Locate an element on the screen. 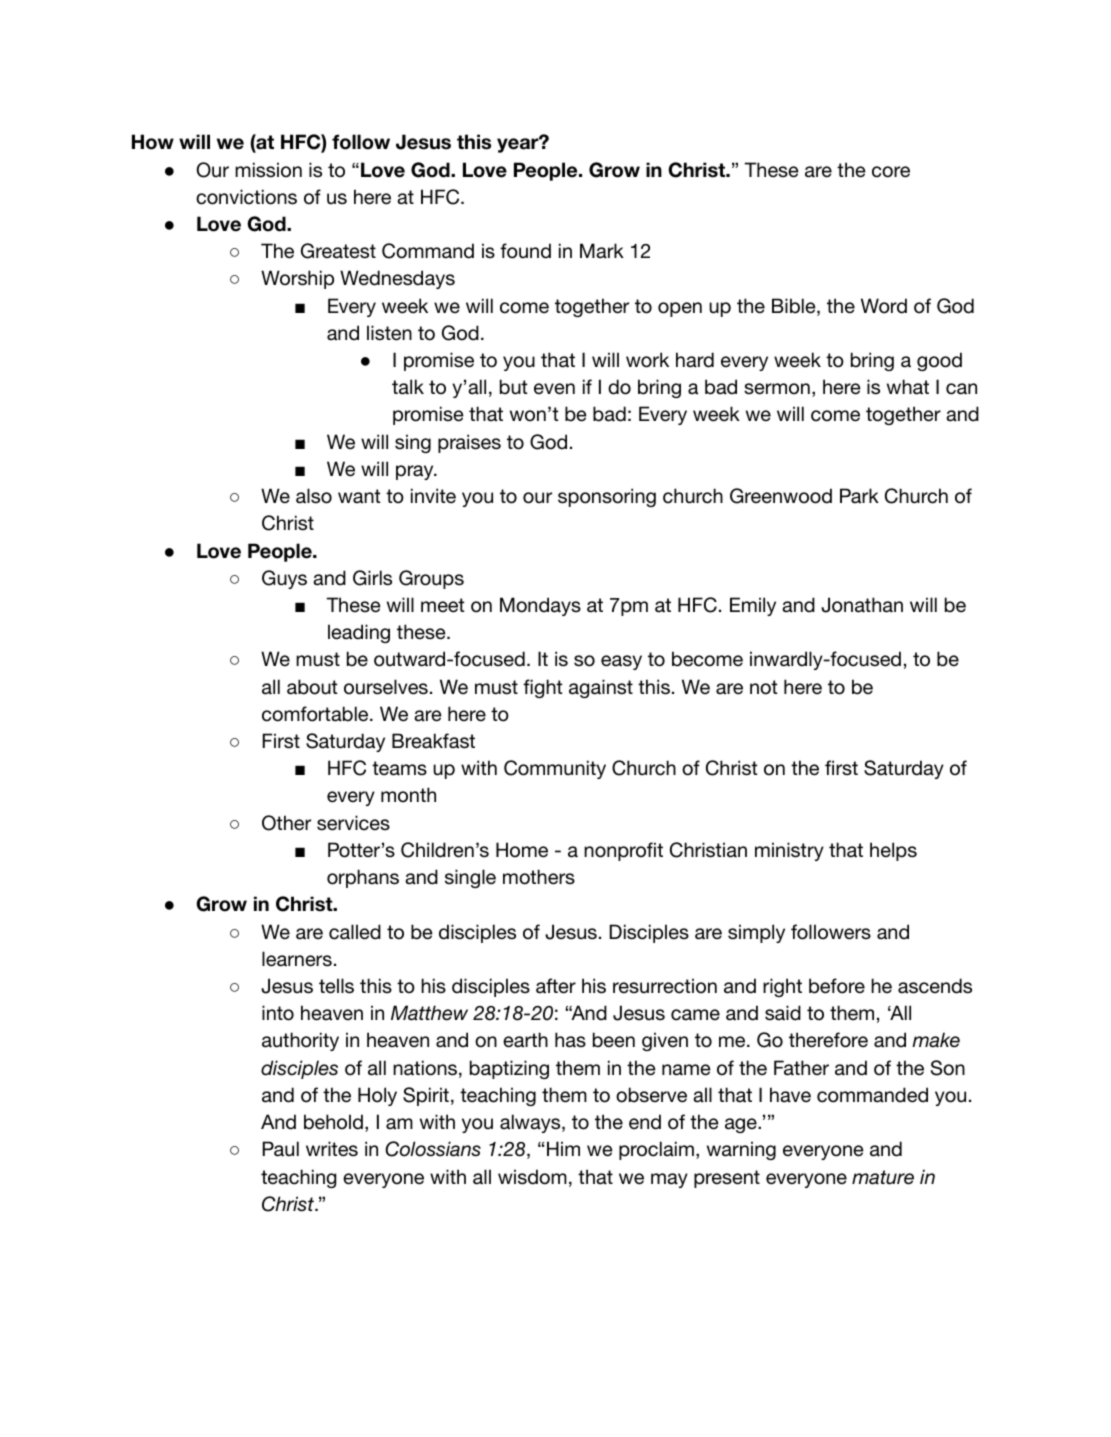  what is located at coordinates (908, 387).
